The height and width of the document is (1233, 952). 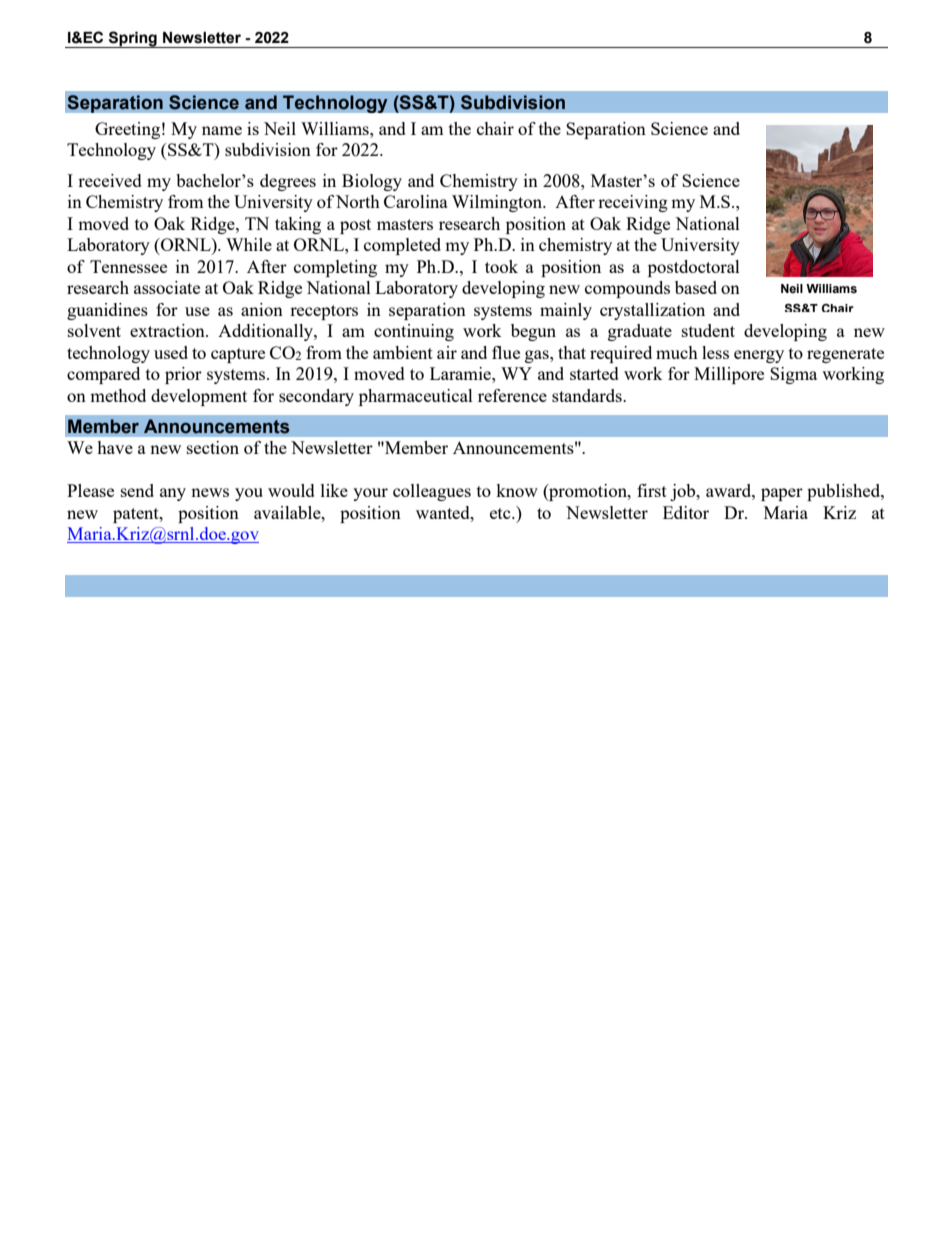 What do you see at coordinates (633, 203) in the document?
I see `receiving` at bounding box center [633, 203].
